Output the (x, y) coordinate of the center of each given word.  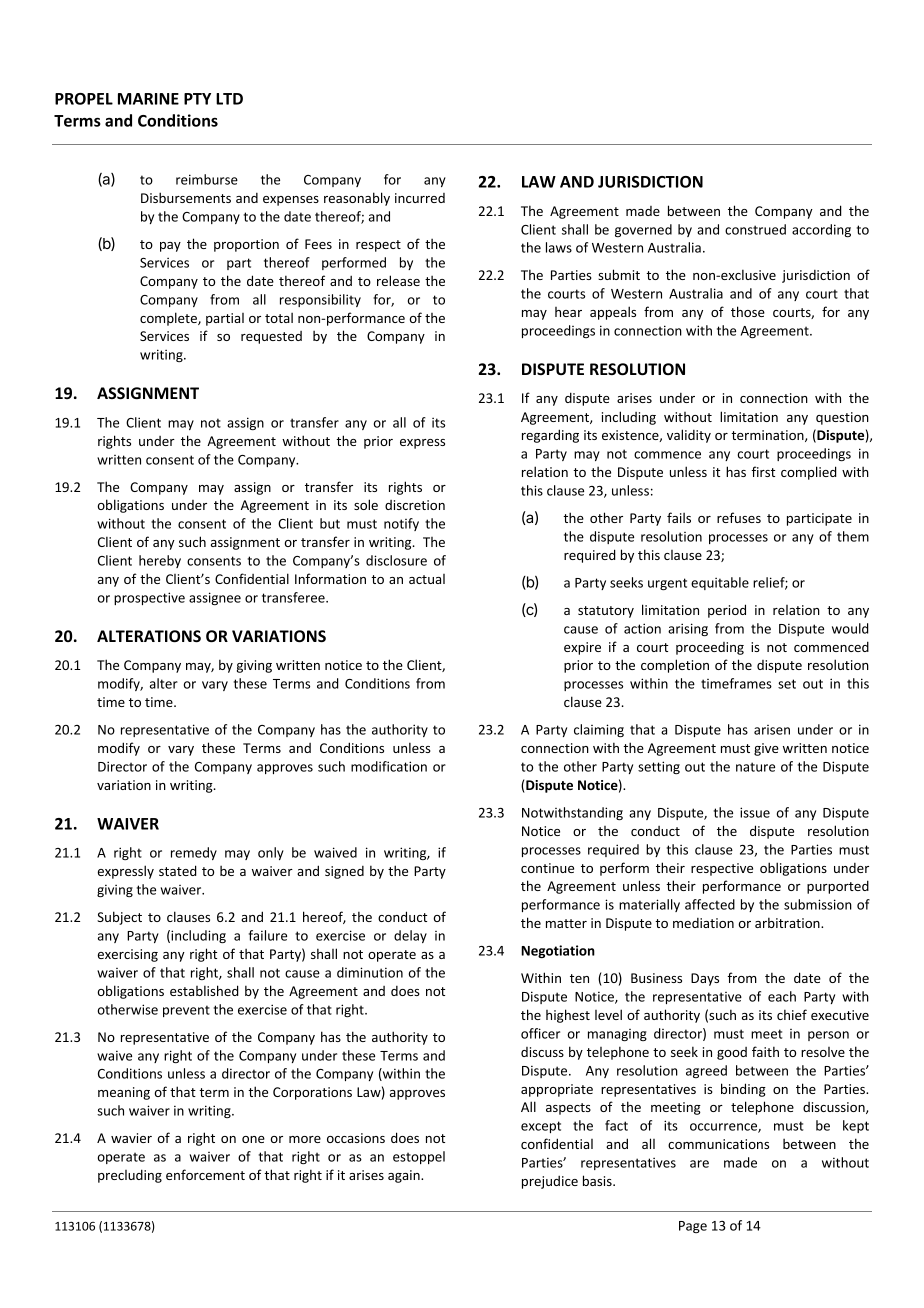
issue (755, 812)
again (405, 1176)
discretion (415, 505)
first (763, 471)
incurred (420, 198)
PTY (197, 99)
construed (755, 229)
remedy (194, 853)
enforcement (205, 1174)
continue (547, 868)
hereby (160, 561)
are (699, 1164)
